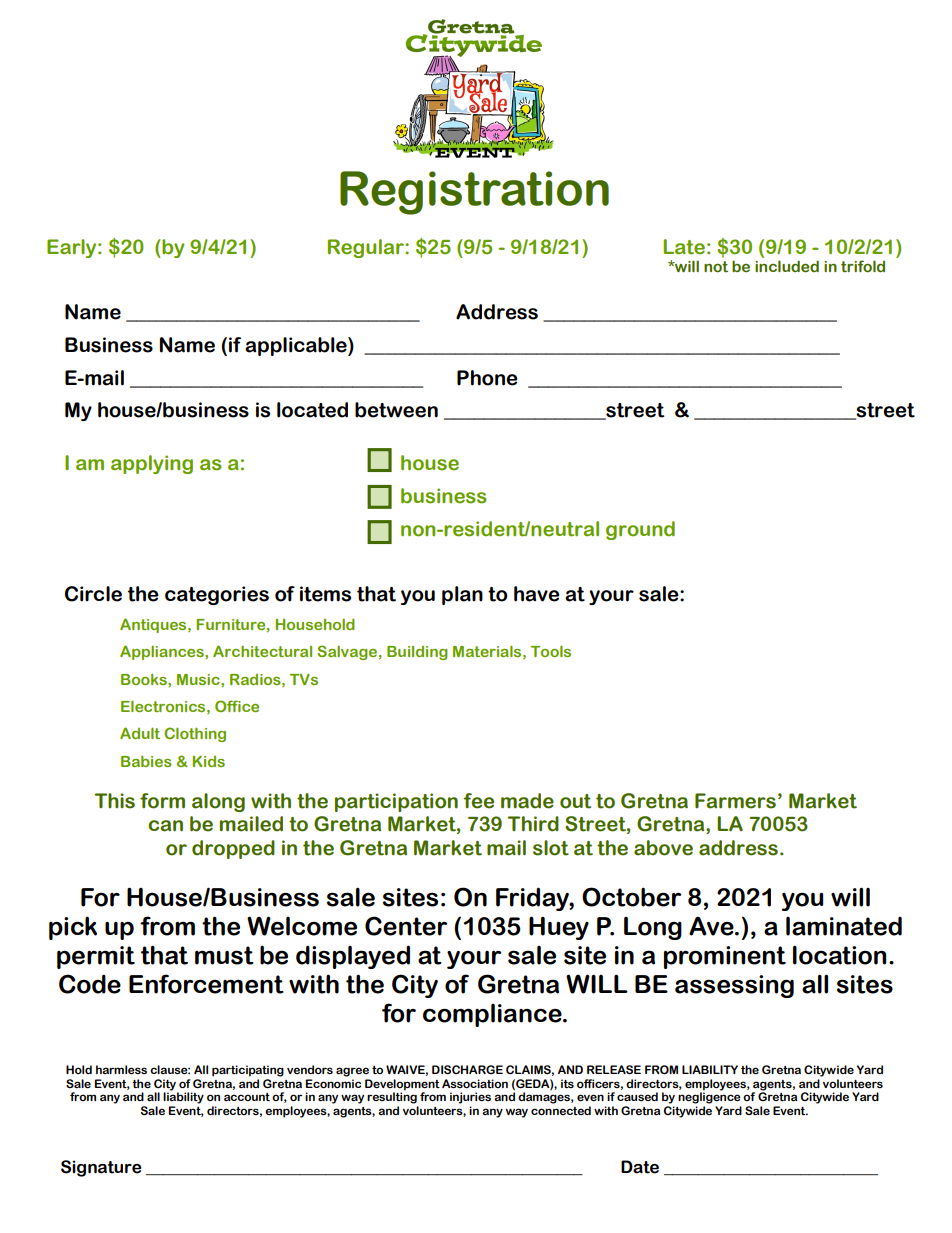 This document has width=952, height=1233. I want to click on negligence, so click(709, 1097).
